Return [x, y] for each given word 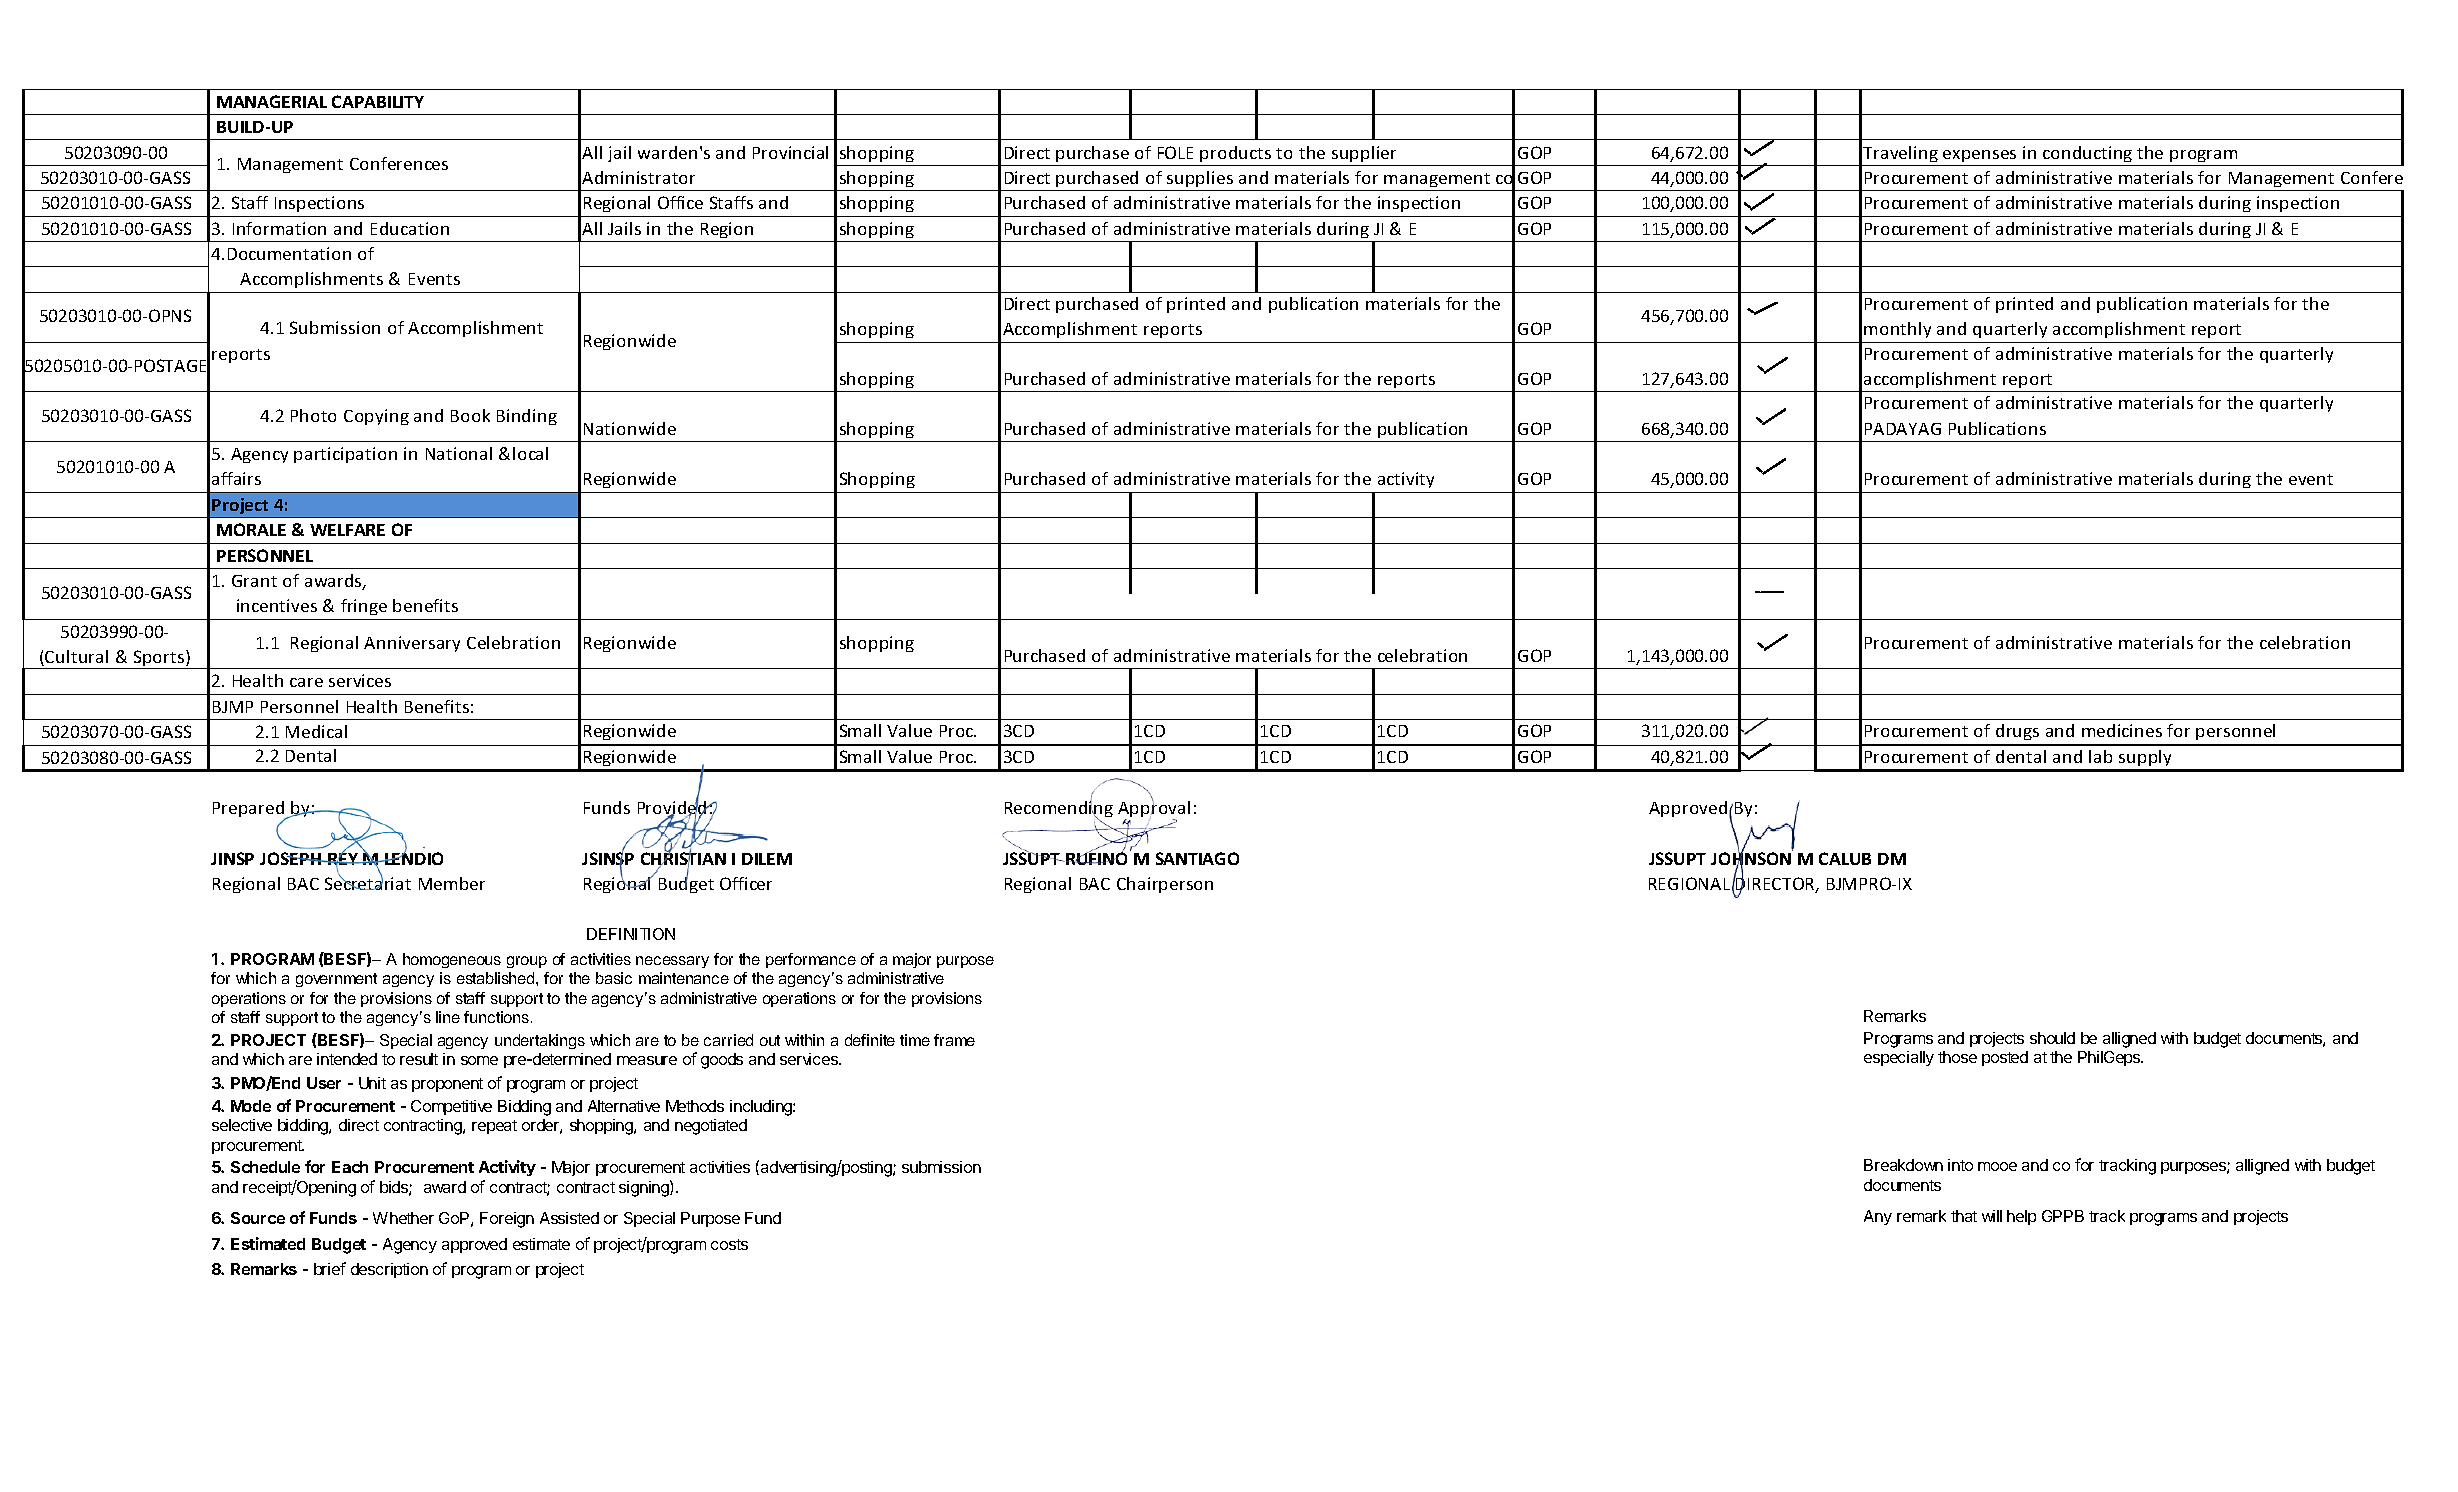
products [1235, 154]
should [2052, 1038]
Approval [1154, 810]
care [306, 682]
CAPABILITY [378, 101]
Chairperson [1165, 885]
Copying [376, 417]
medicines [2122, 730]
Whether [403, 1218]
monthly [1897, 330]
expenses [1979, 156]
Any [1878, 1217]
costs [729, 1244]
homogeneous [452, 960]
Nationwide [630, 428]
